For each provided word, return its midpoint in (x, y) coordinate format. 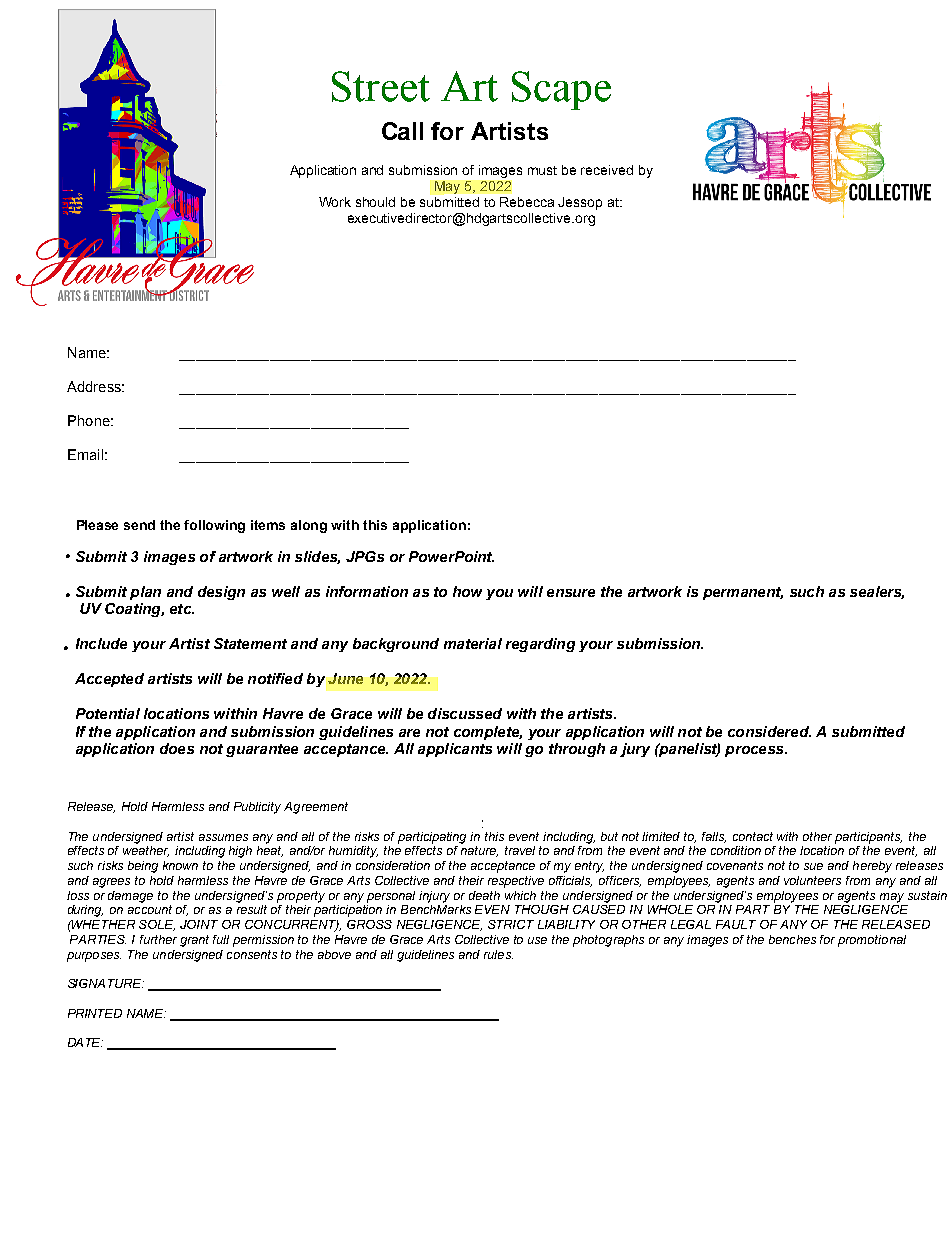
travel (520, 850)
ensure (571, 593)
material (473, 643)
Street (381, 86)
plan (145, 593)
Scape (561, 90)
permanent (743, 593)
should (375, 202)
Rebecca (527, 202)
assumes (223, 837)
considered (769, 731)
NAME (146, 1013)
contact (753, 836)
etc (182, 609)
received (607, 170)
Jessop (580, 203)
